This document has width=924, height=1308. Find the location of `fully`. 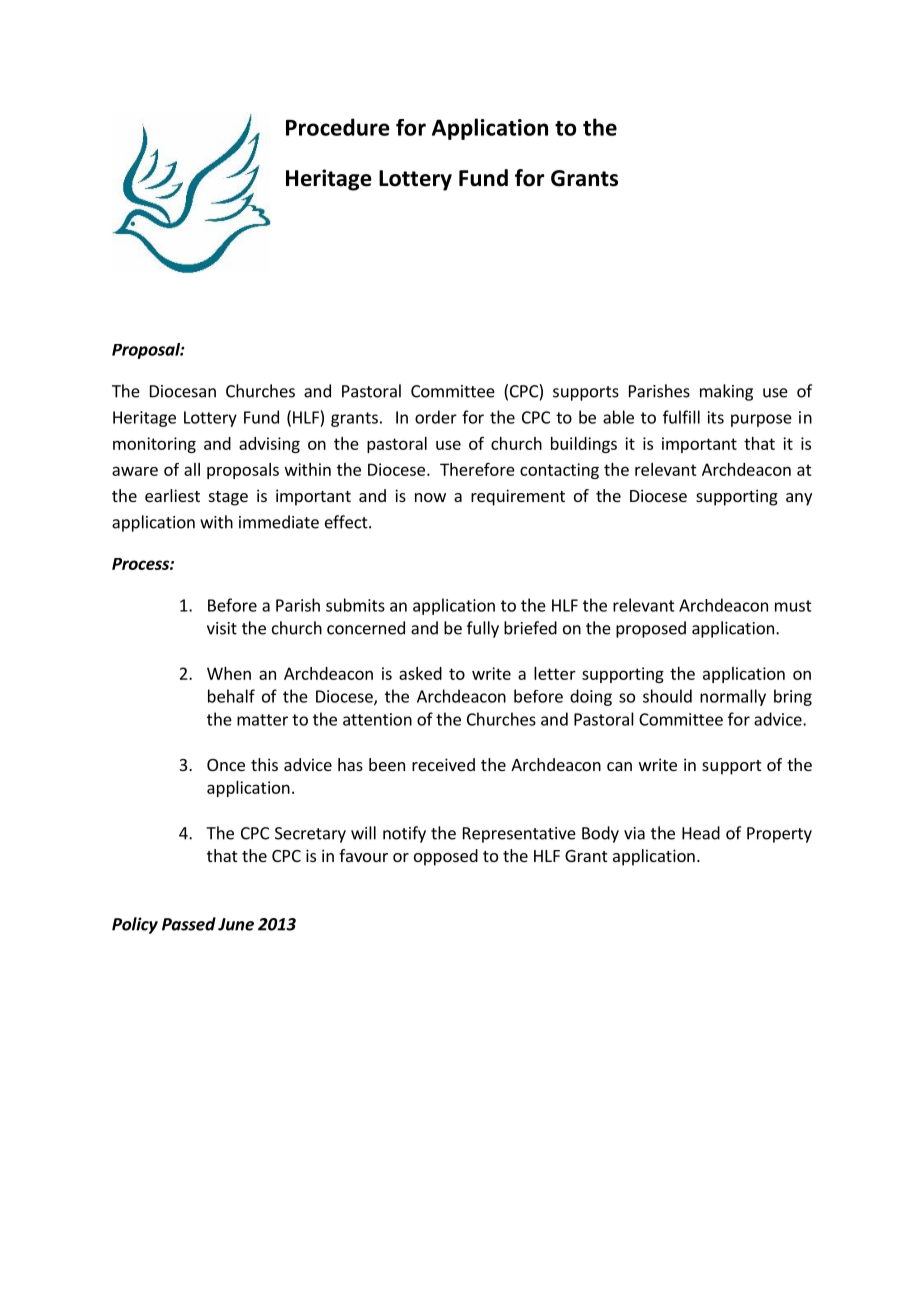

fully is located at coordinates (483, 629).
